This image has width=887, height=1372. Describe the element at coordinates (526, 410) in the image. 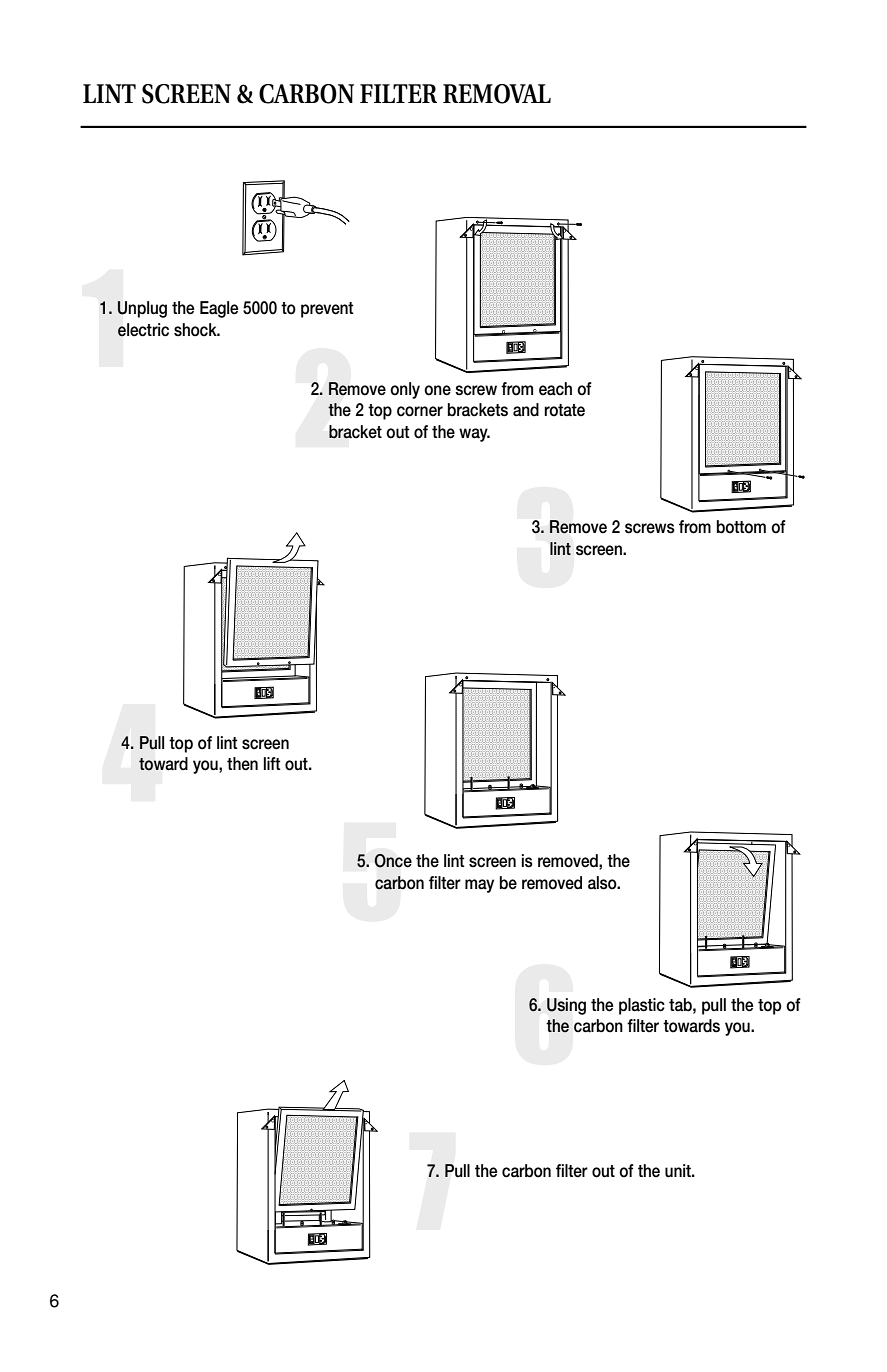

I see `and` at that location.
